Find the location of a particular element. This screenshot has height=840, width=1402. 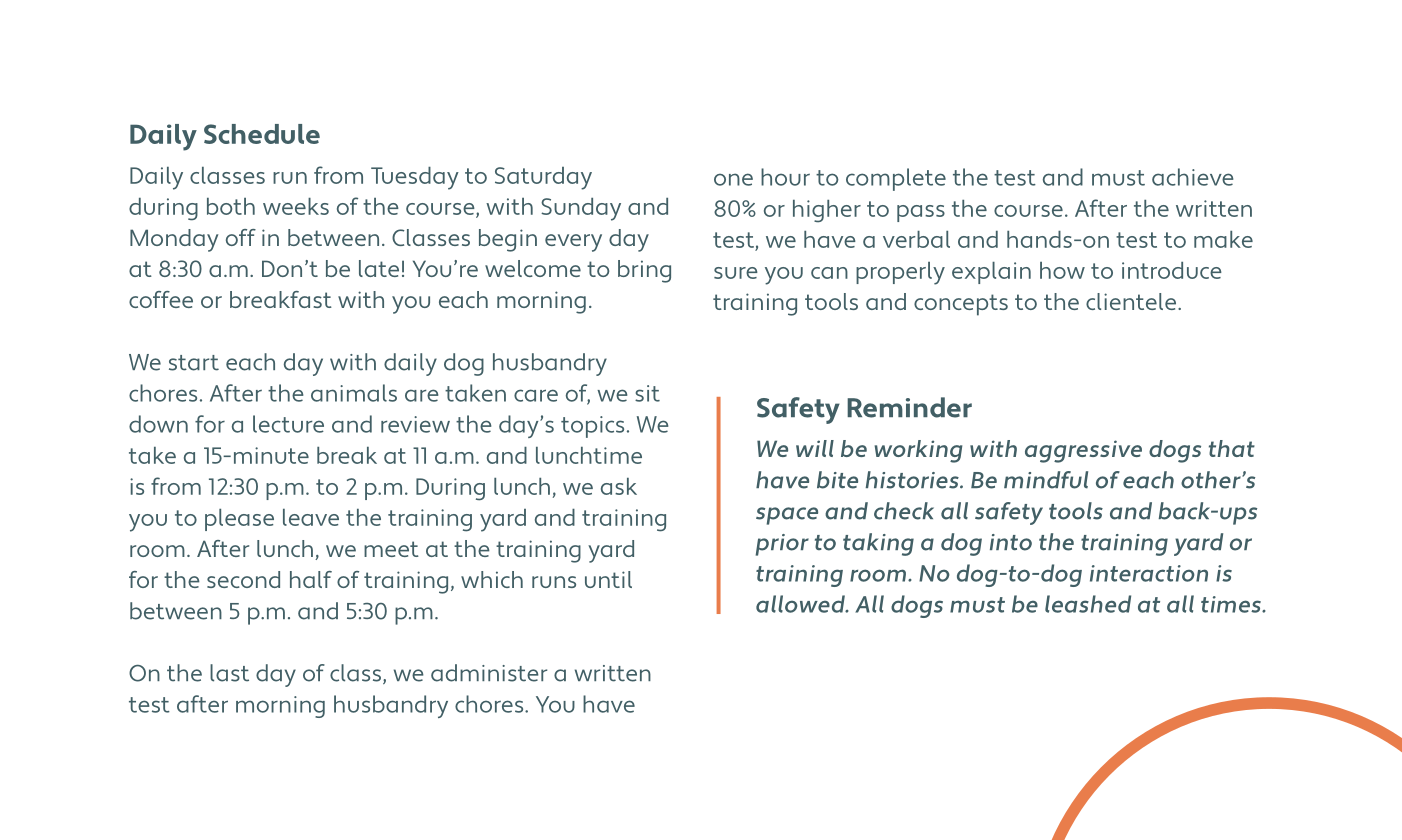

last is located at coordinates (229, 673).
